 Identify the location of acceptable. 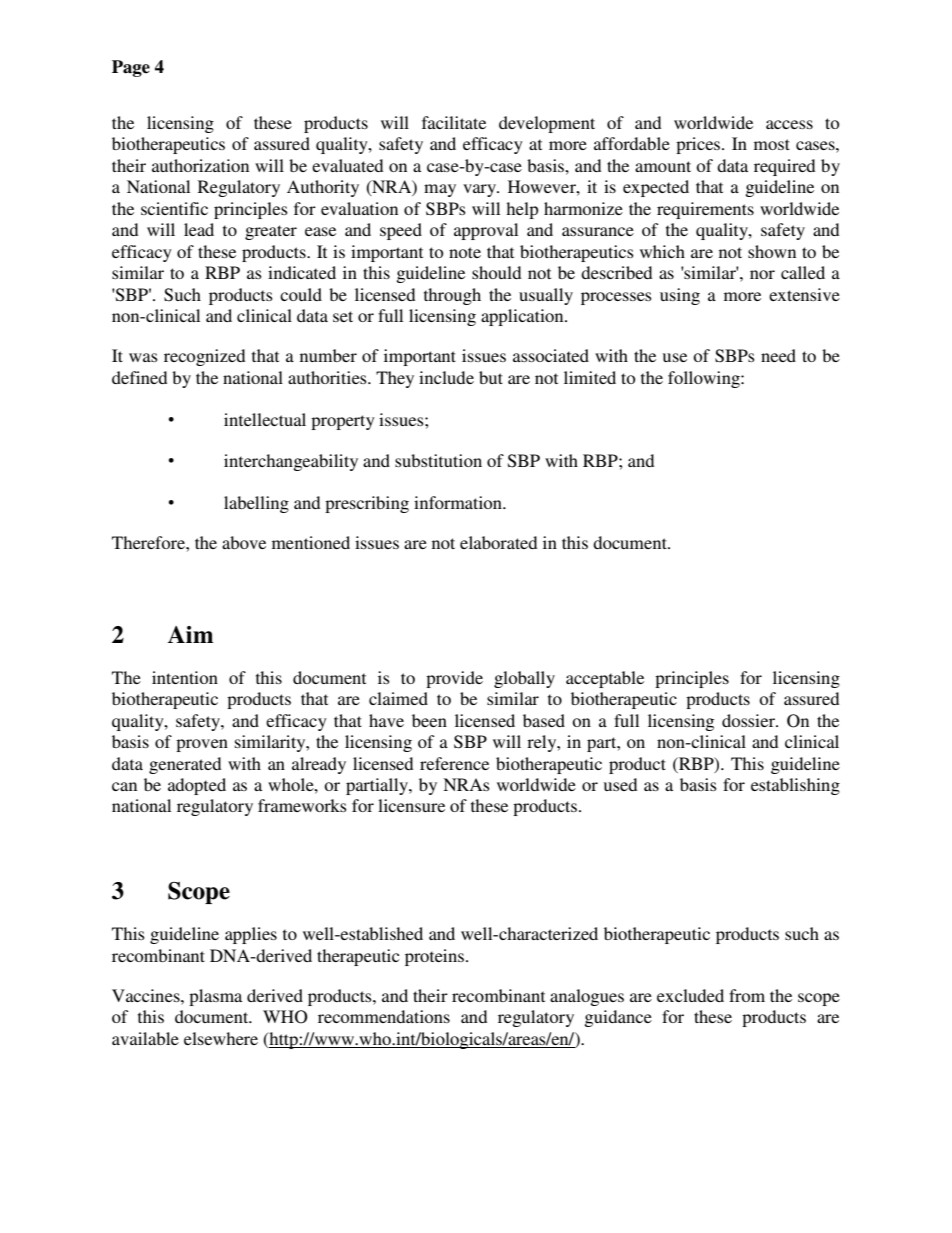
(605, 679).
